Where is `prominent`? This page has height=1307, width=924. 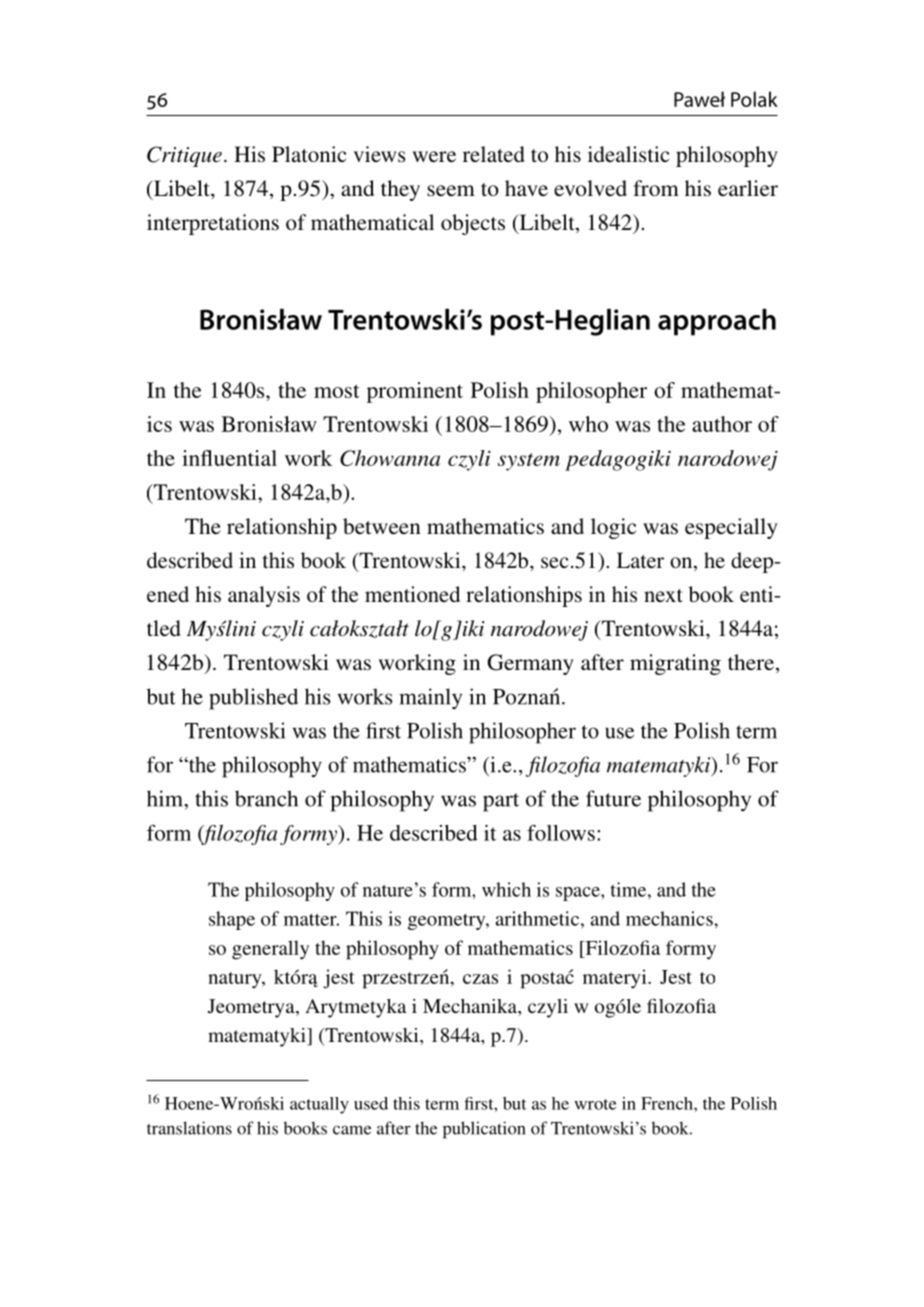
prominent is located at coordinates (415, 392).
